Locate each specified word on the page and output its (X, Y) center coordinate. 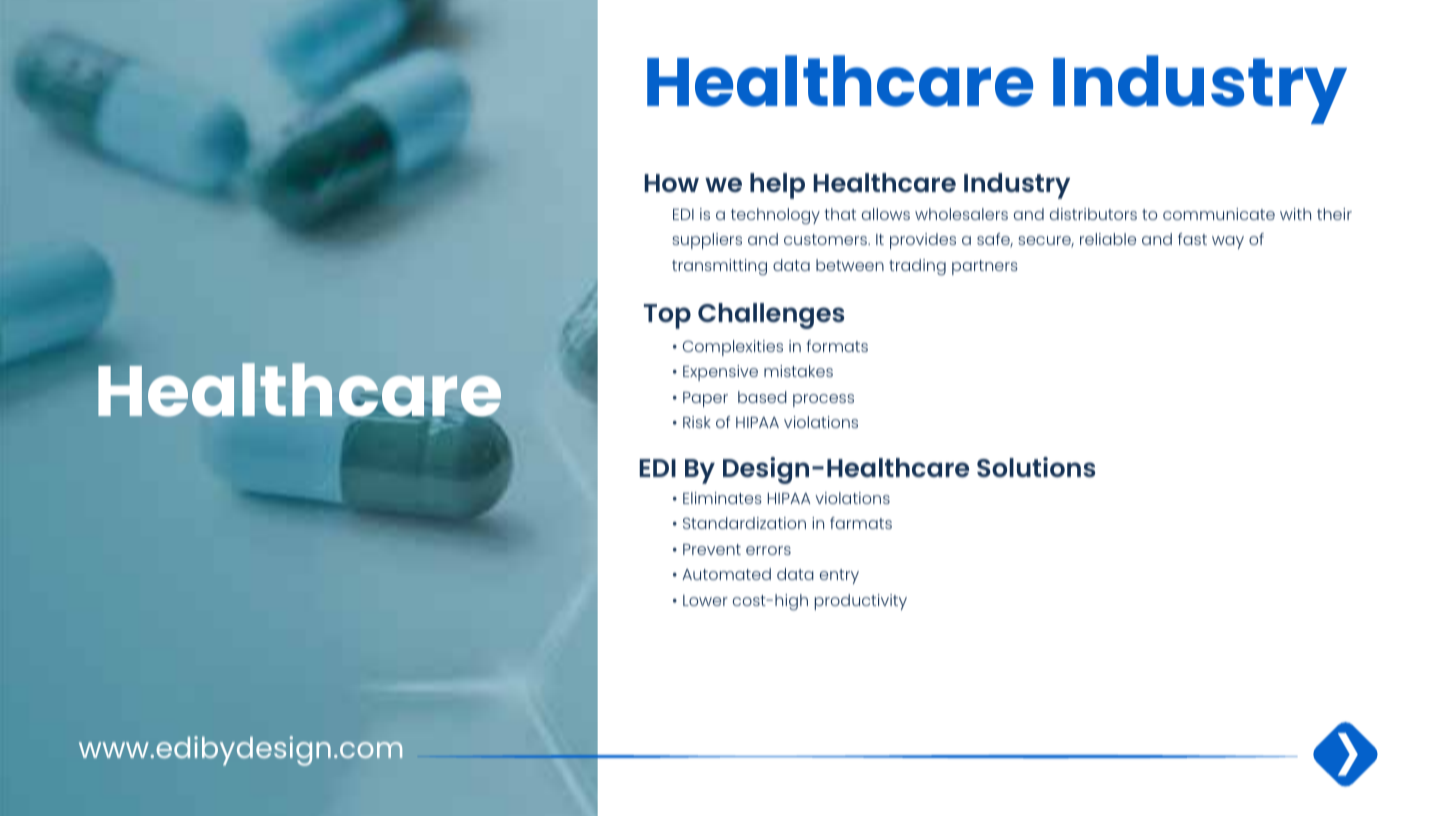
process (823, 400)
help (777, 186)
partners (985, 267)
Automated (726, 574)
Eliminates (722, 498)
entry (839, 576)
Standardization (744, 523)
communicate (1219, 214)
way (1228, 242)
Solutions (1036, 467)
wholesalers (961, 214)
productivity (861, 602)
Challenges (771, 316)
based (762, 397)
